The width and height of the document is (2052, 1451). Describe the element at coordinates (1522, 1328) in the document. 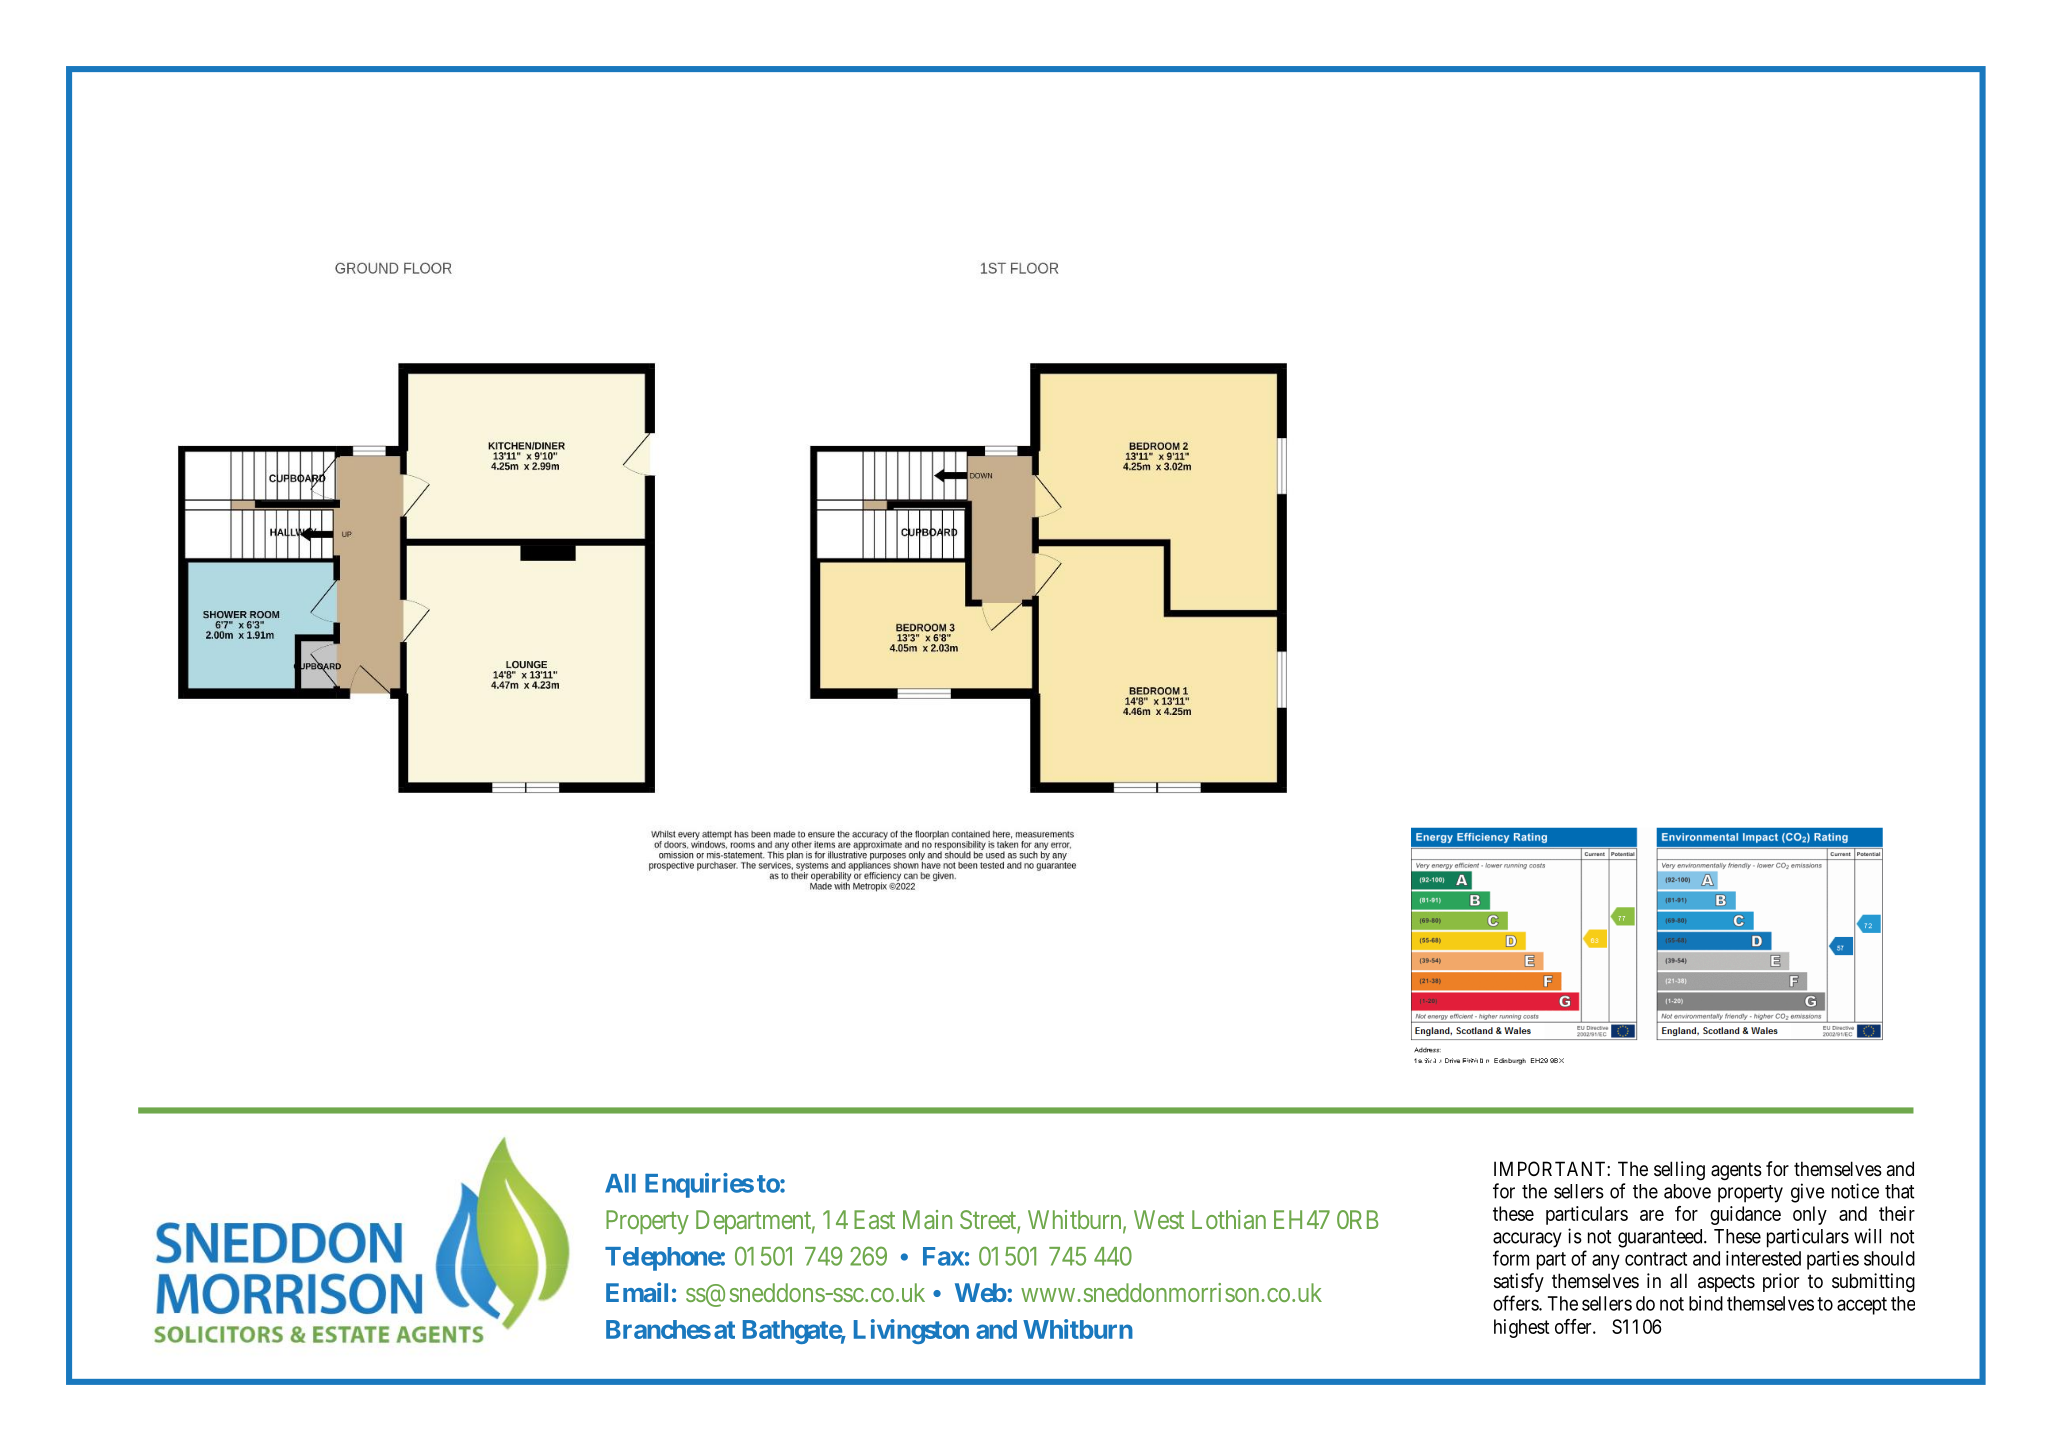

I see `highest` at that location.
